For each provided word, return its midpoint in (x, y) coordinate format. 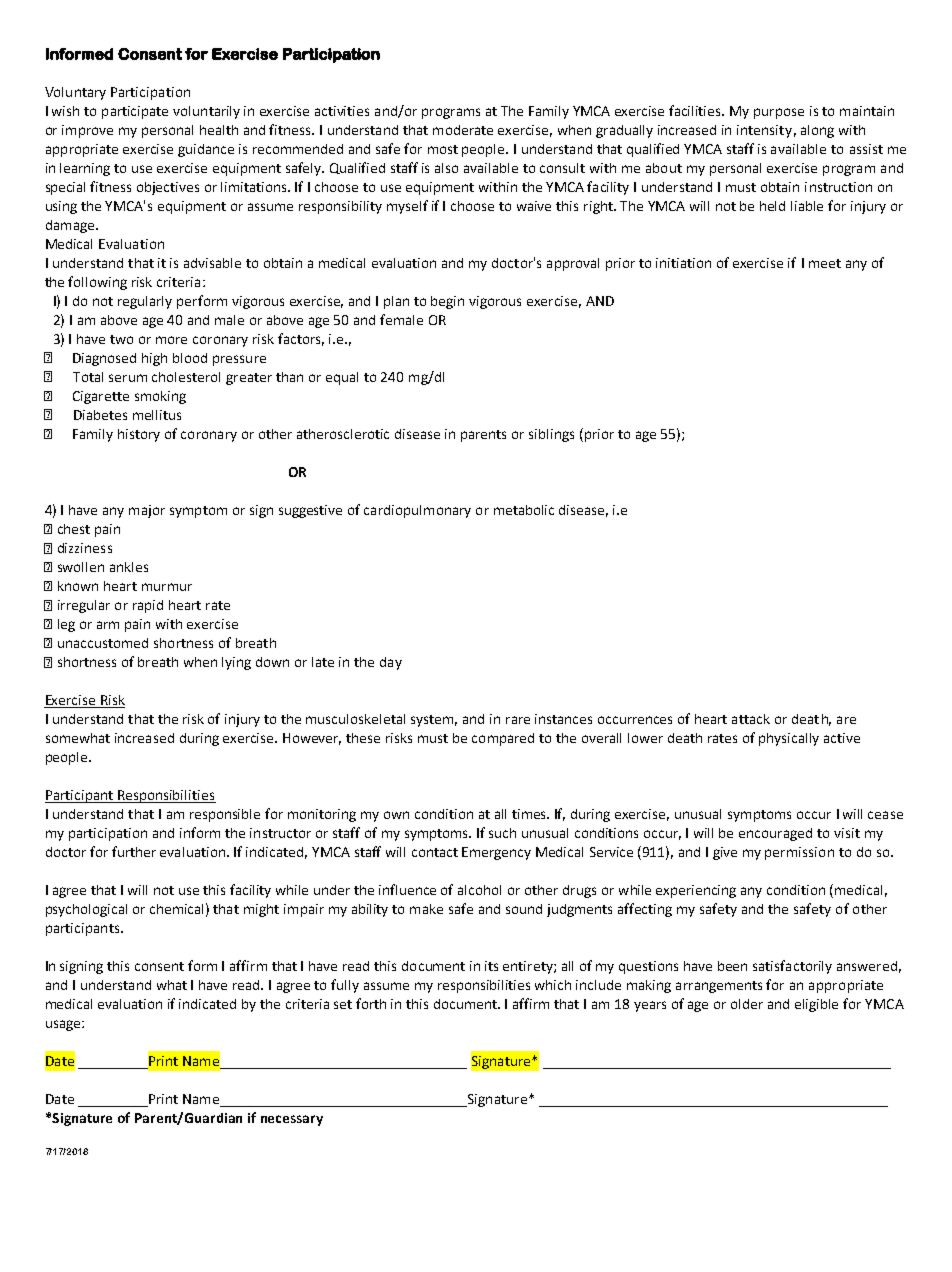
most (443, 149)
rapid (148, 606)
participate (135, 112)
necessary (292, 1120)
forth (371, 1003)
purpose (779, 113)
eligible (816, 1005)
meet (825, 263)
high (154, 359)
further (134, 851)
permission (799, 853)
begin (447, 302)
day (391, 663)
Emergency (496, 853)
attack (751, 719)
